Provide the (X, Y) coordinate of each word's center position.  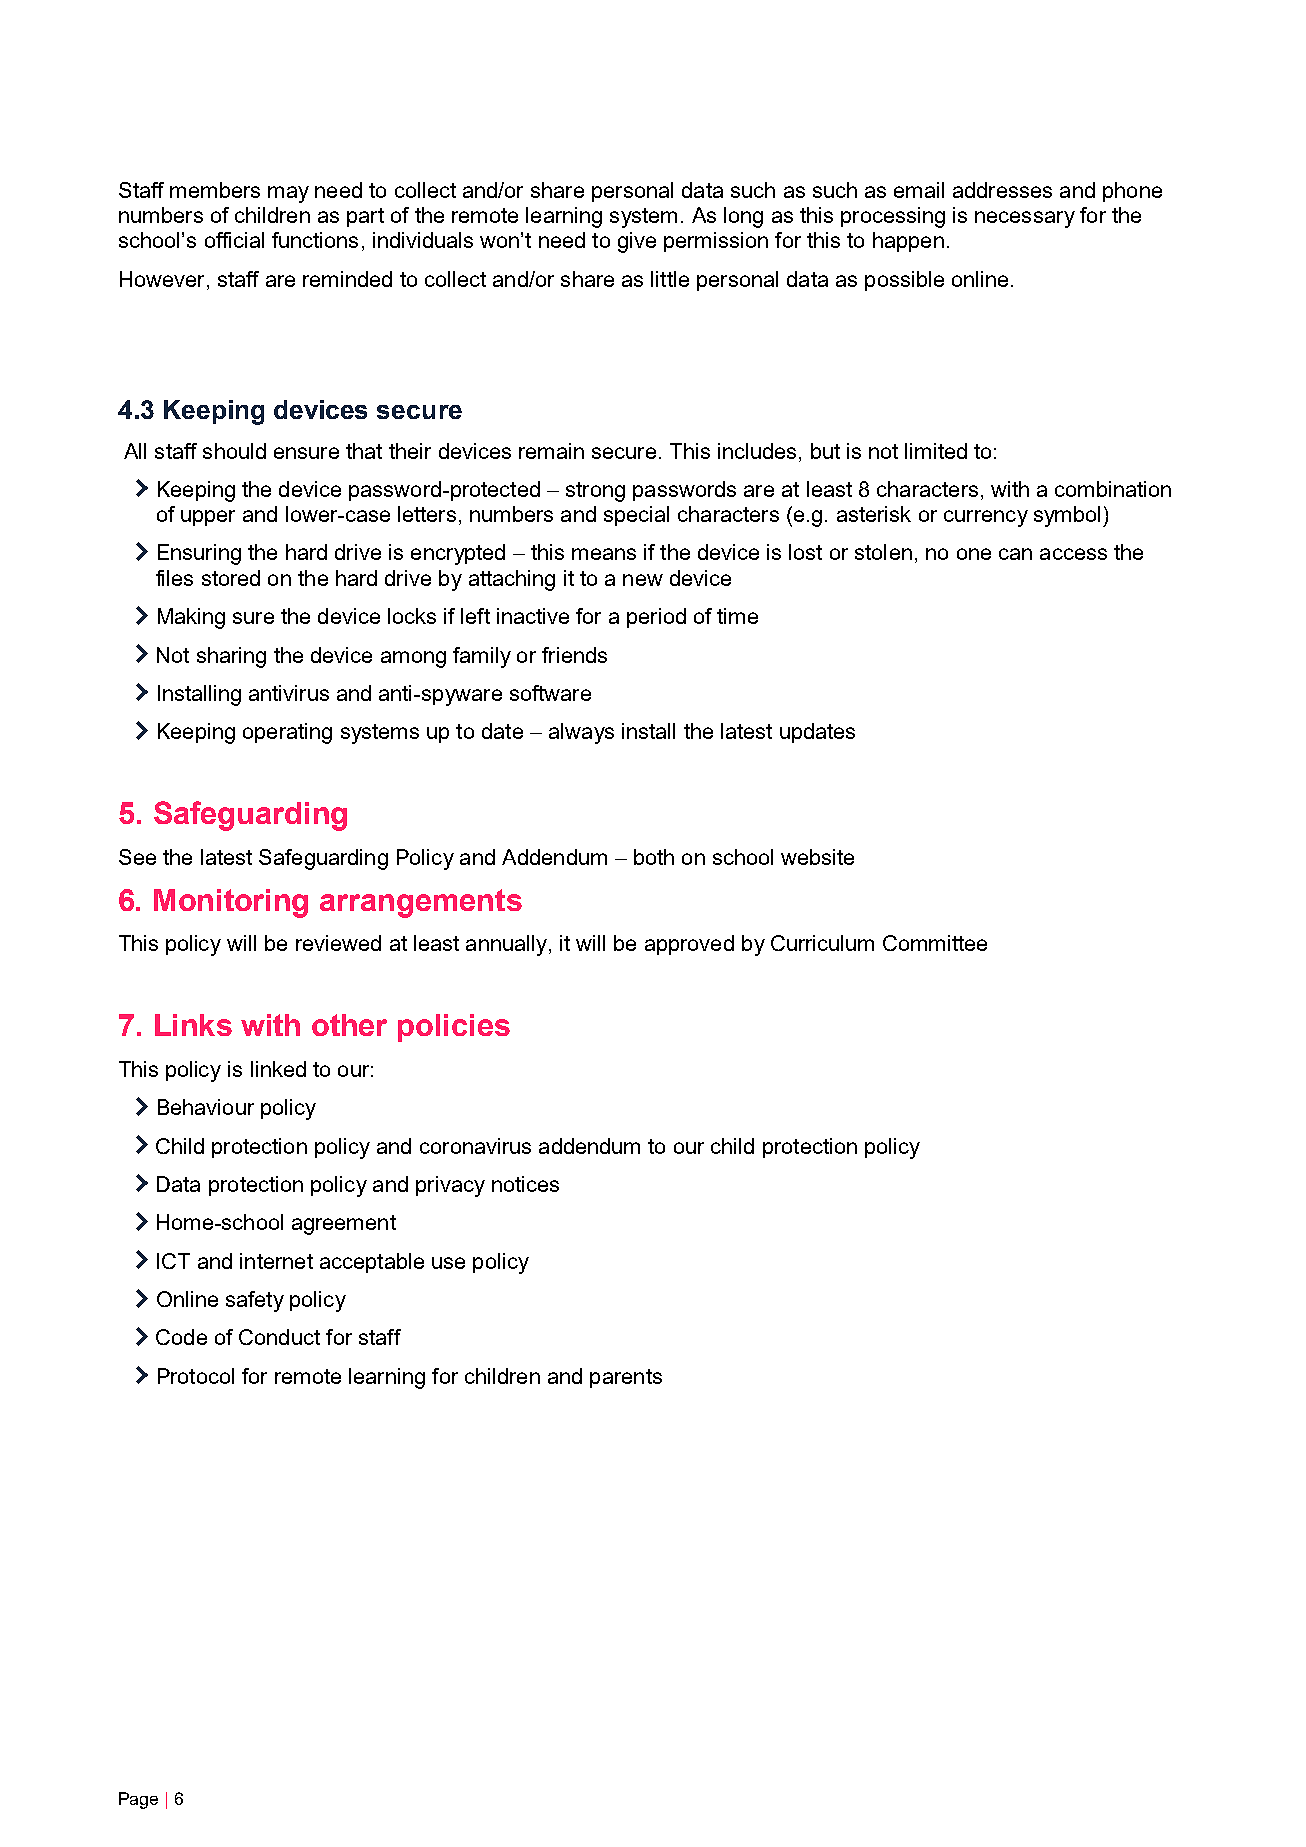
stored (231, 578)
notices (525, 1184)
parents (626, 1378)
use (448, 1263)
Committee (935, 943)
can (1015, 554)
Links (193, 1025)
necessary (1025, 219)
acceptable (372, 1263)
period (656, 618)
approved (689, 945)
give (637, 242)
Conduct (279, 1337)
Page (138, 1800)
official (234, 240)
